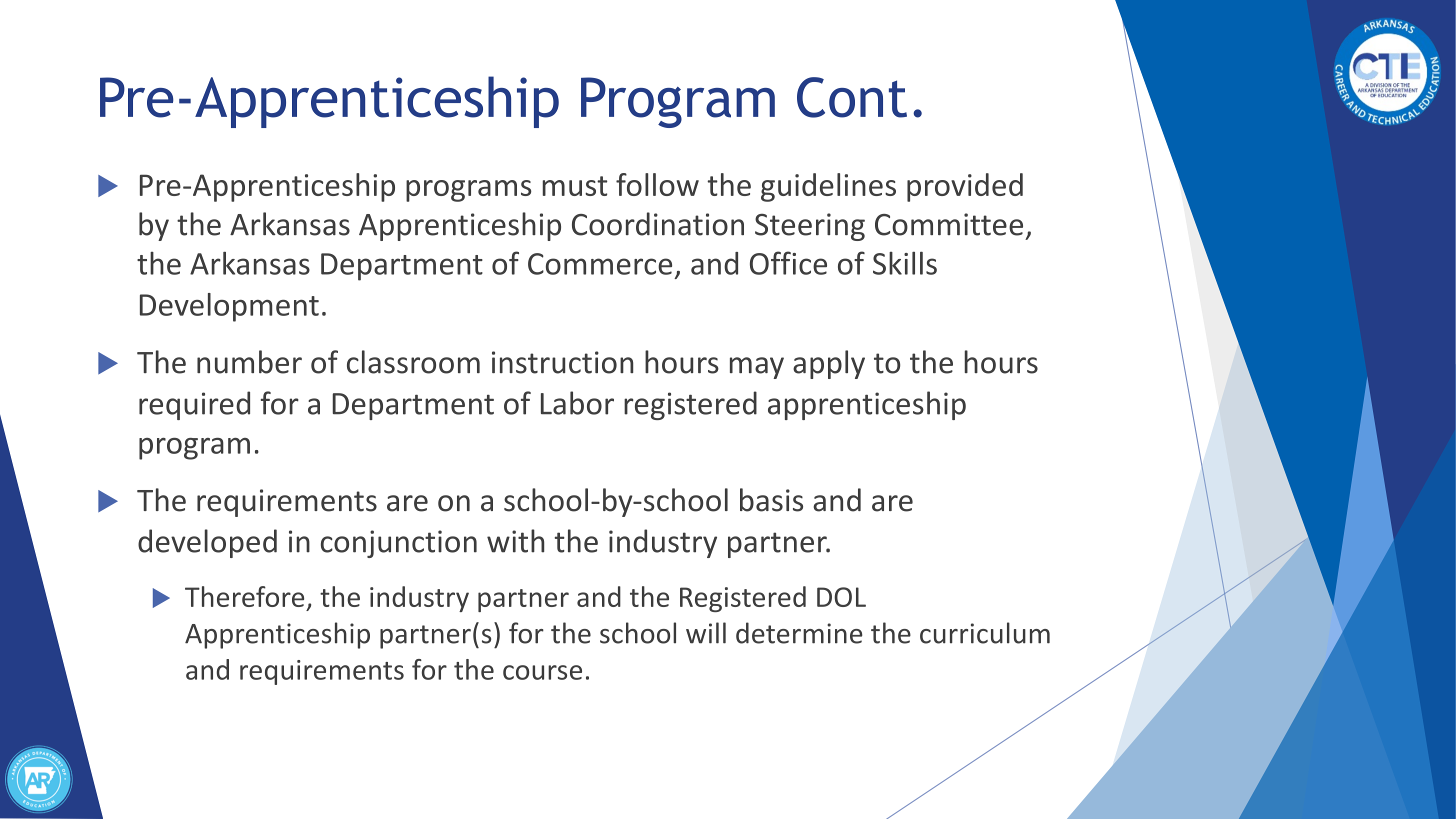 The width and height of the document is (1456, 819). Describe the element at coordinates (249, 362) in the document. I see `number` at that location.
